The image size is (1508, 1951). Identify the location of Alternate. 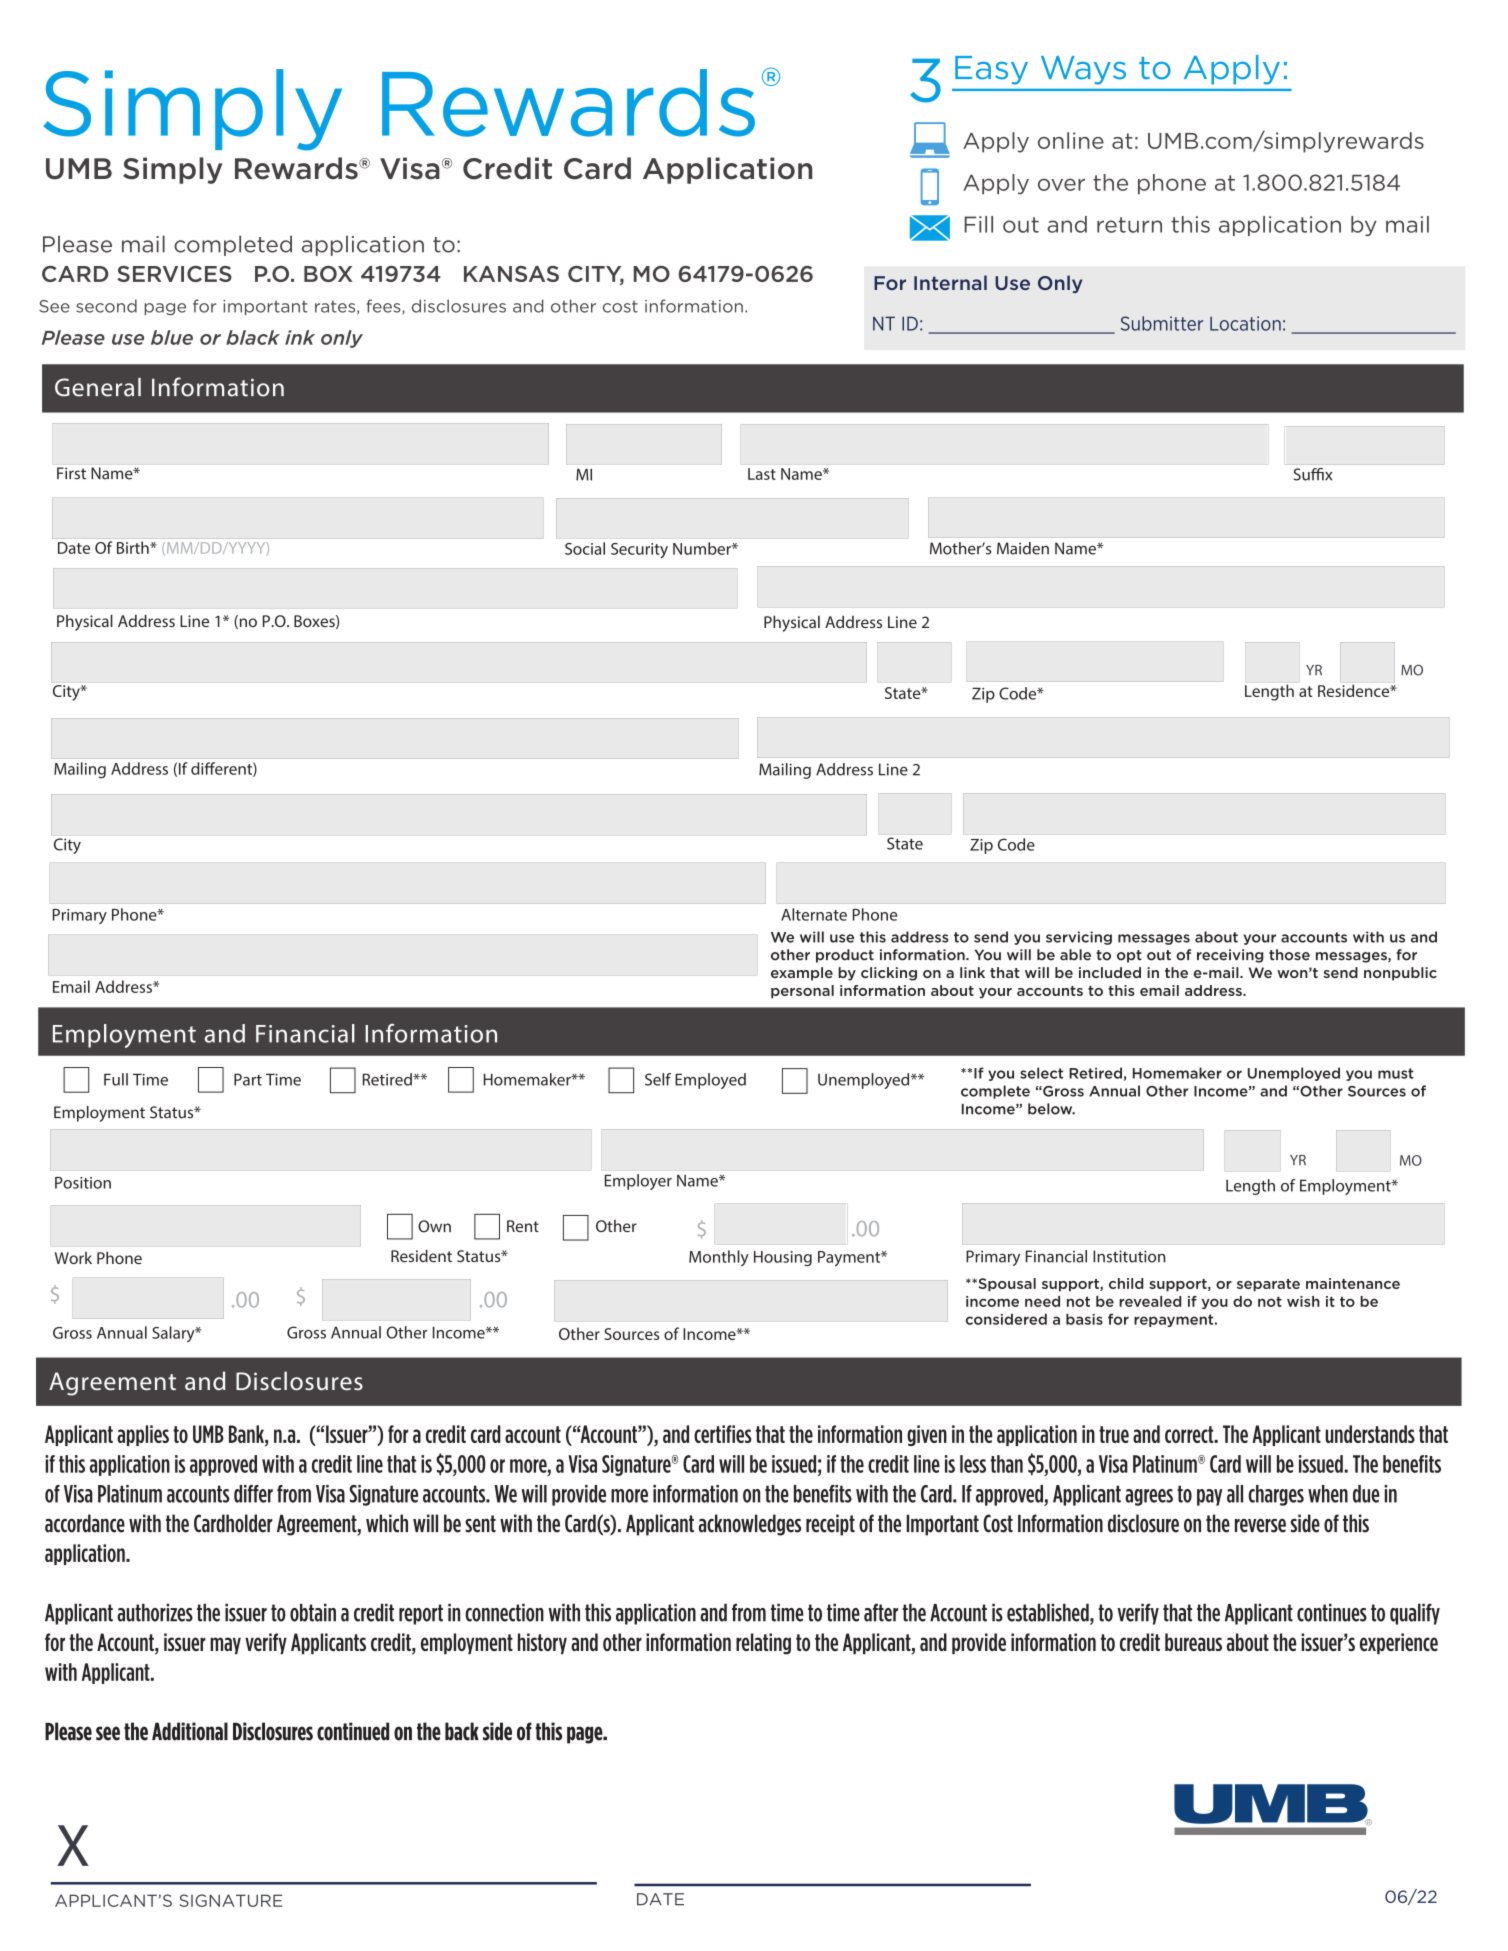
(814, 914).
